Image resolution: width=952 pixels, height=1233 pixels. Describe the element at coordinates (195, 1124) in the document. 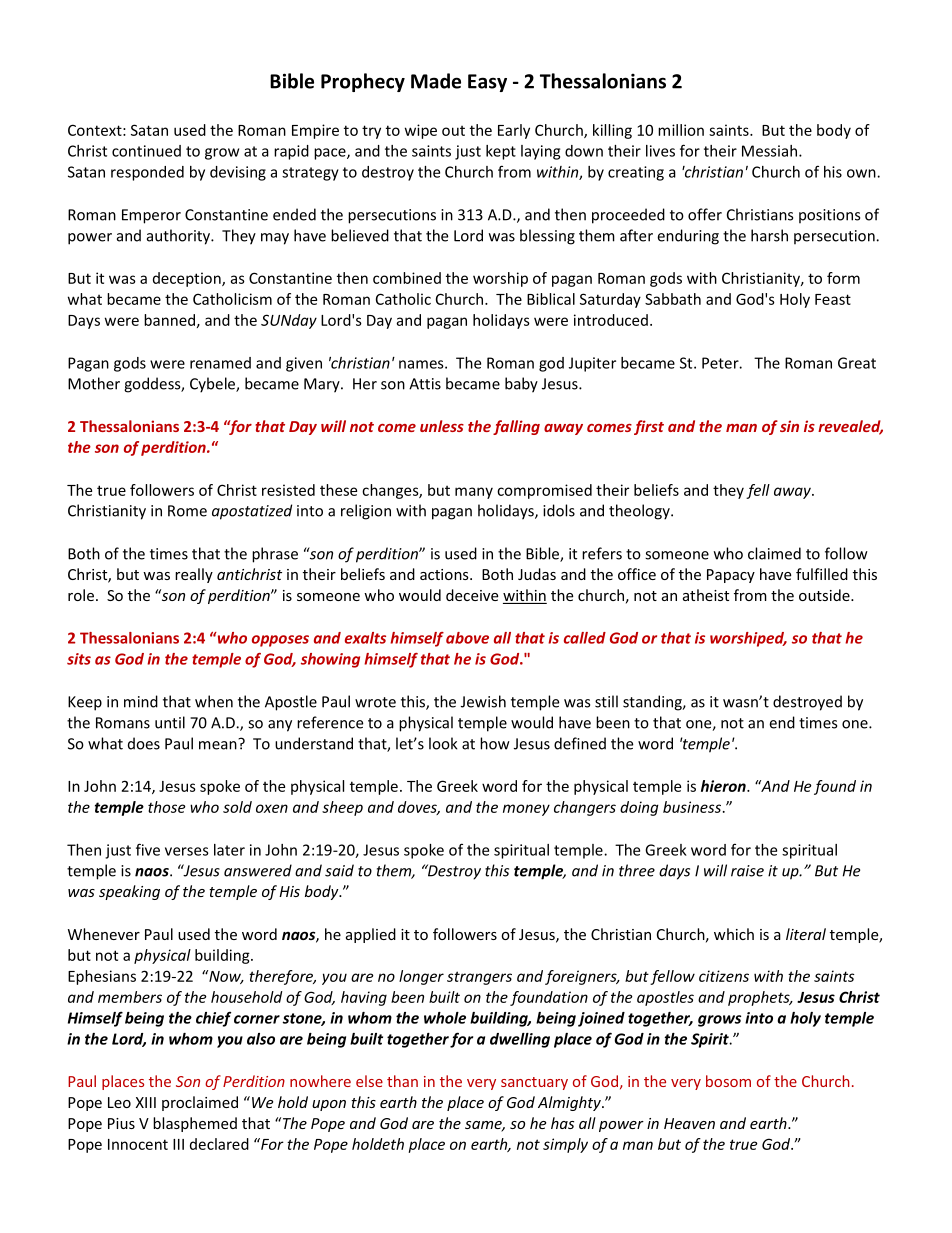

I see `blasphemed` at that location.
